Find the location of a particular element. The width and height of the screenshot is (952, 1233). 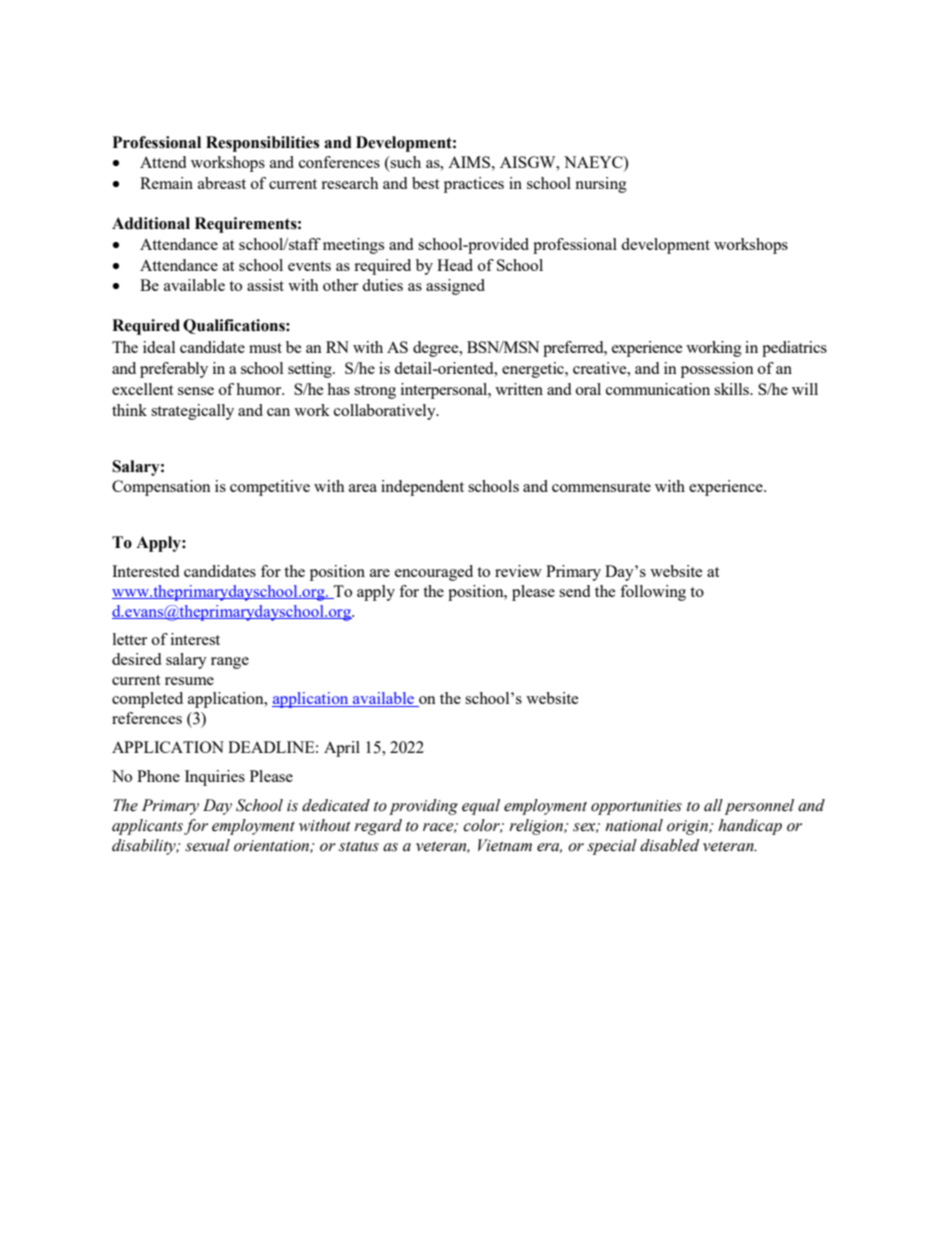

independent is located at coordinates (422, 488).
